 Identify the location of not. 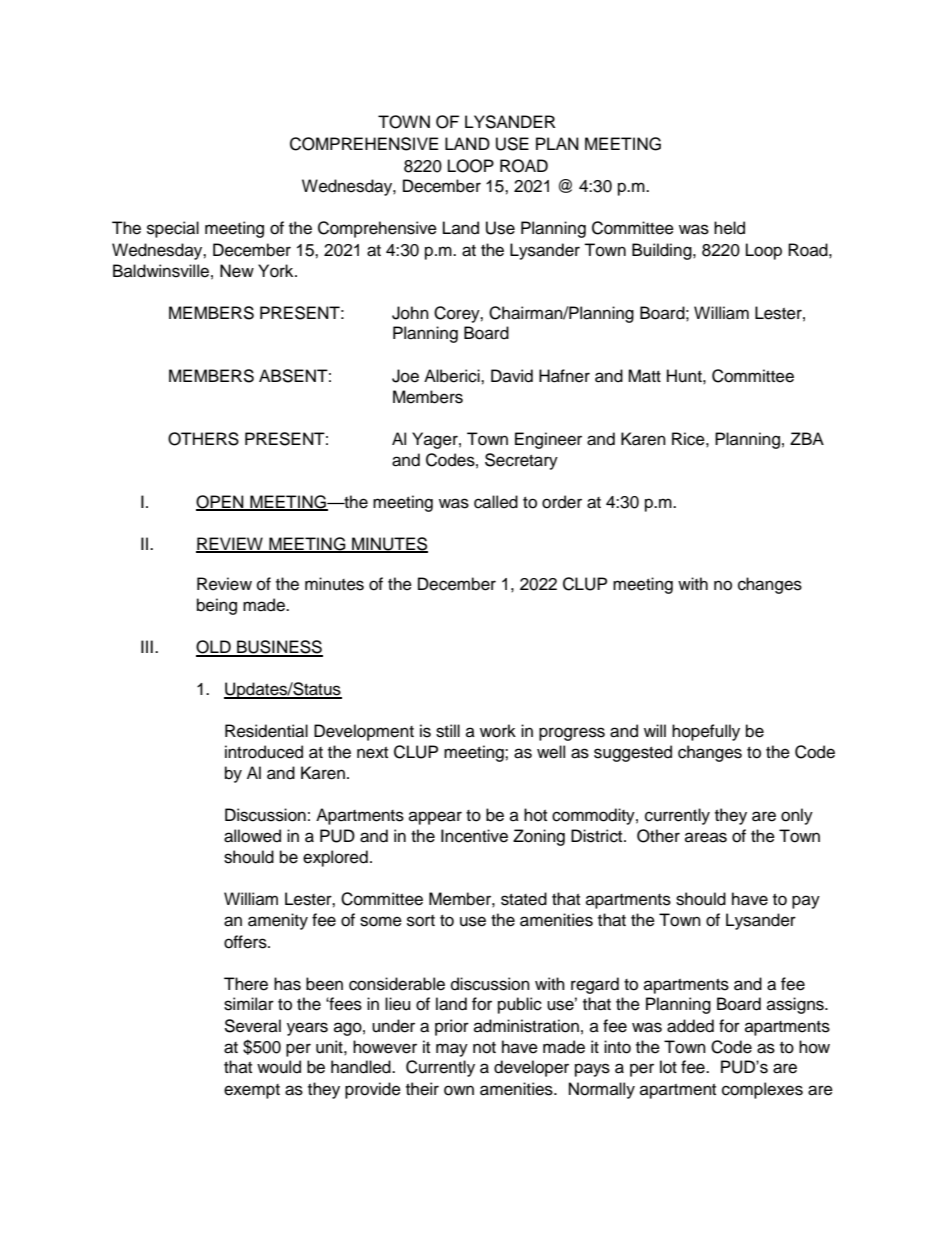
(484, 1048).
